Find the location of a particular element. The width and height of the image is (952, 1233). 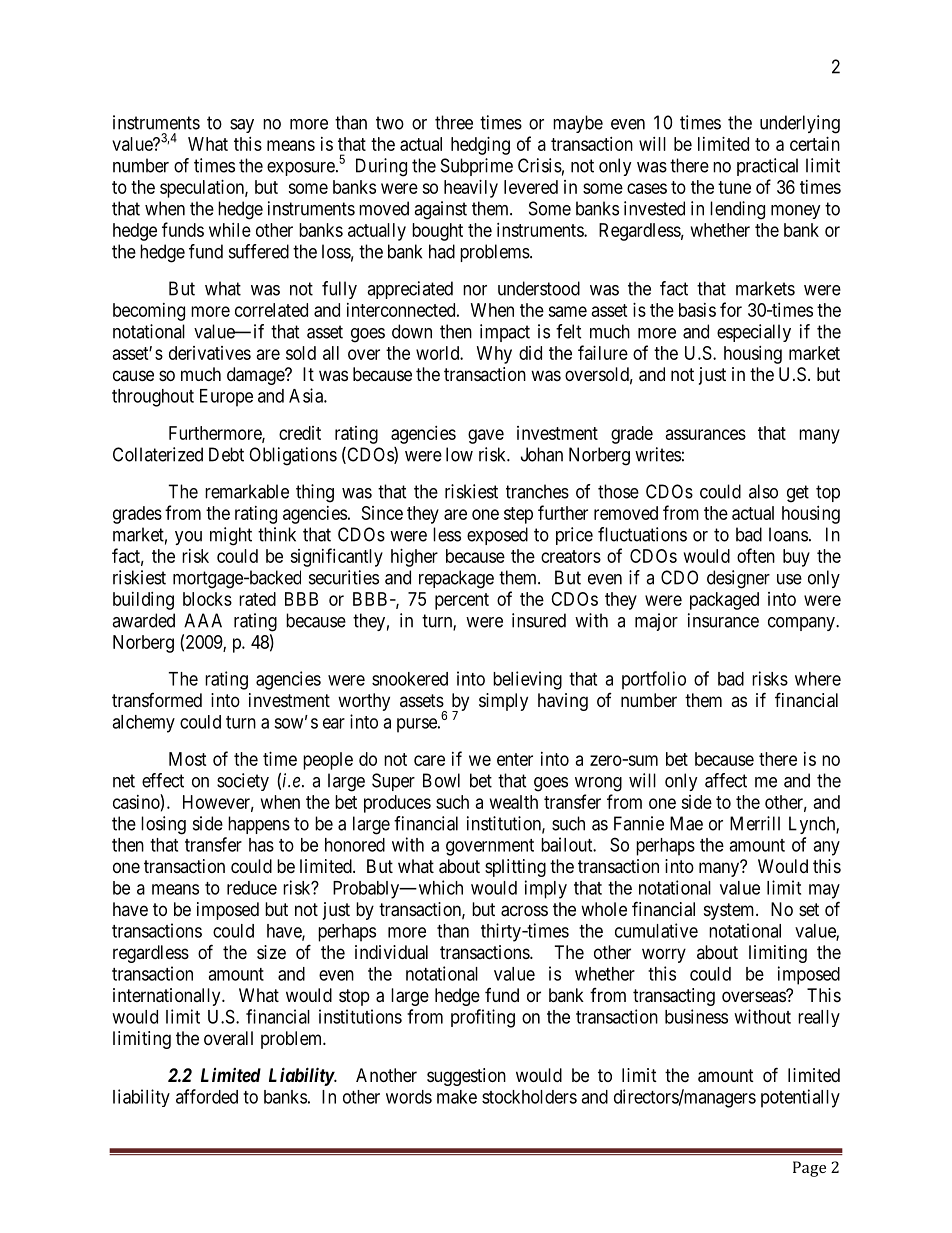

also is located at coordinates (763, 491).
